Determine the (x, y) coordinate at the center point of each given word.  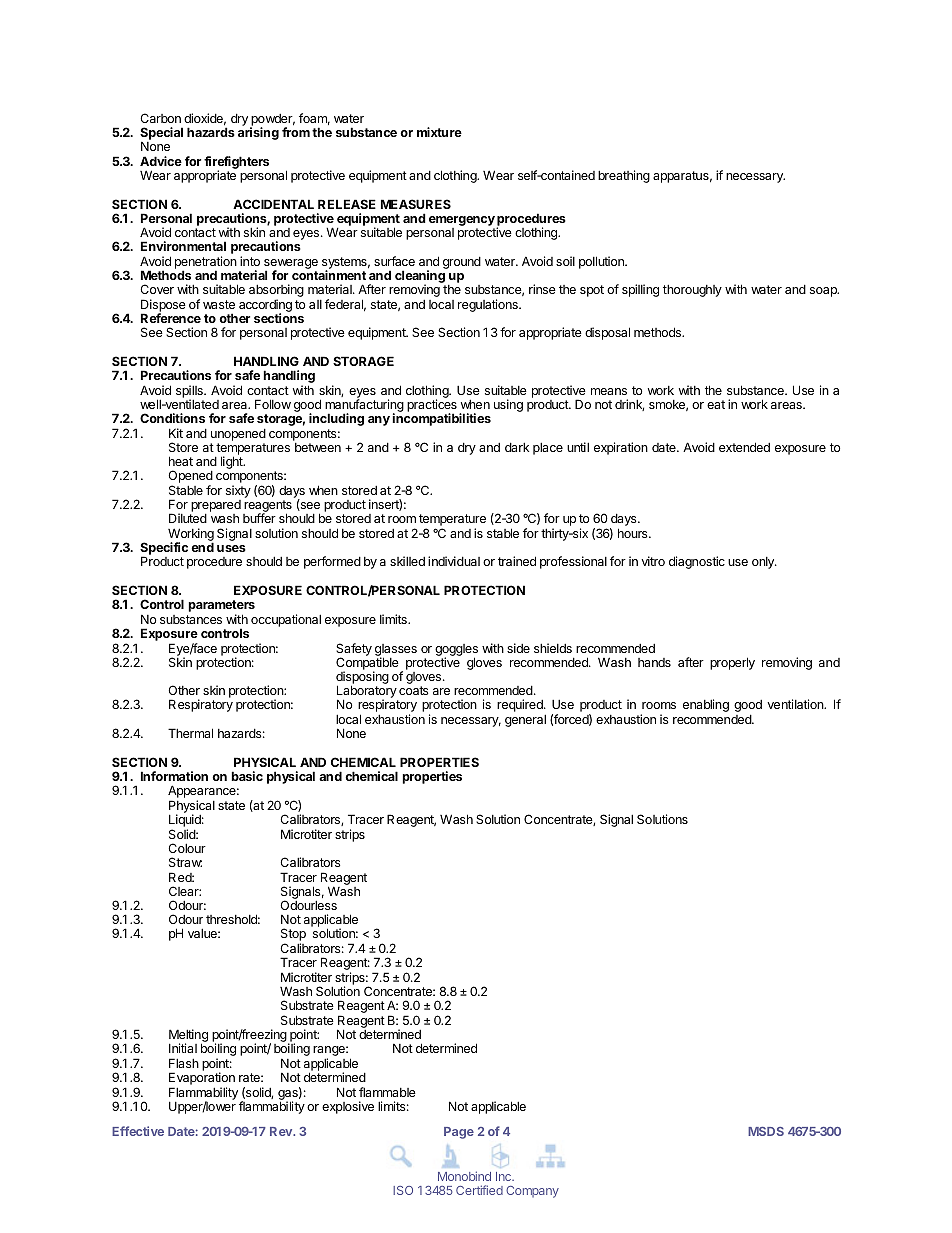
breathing (624, 176)
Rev (282, 1131)
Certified (479, 1190)
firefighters (236, 163)
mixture (439, 132)
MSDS (766, 1131)
